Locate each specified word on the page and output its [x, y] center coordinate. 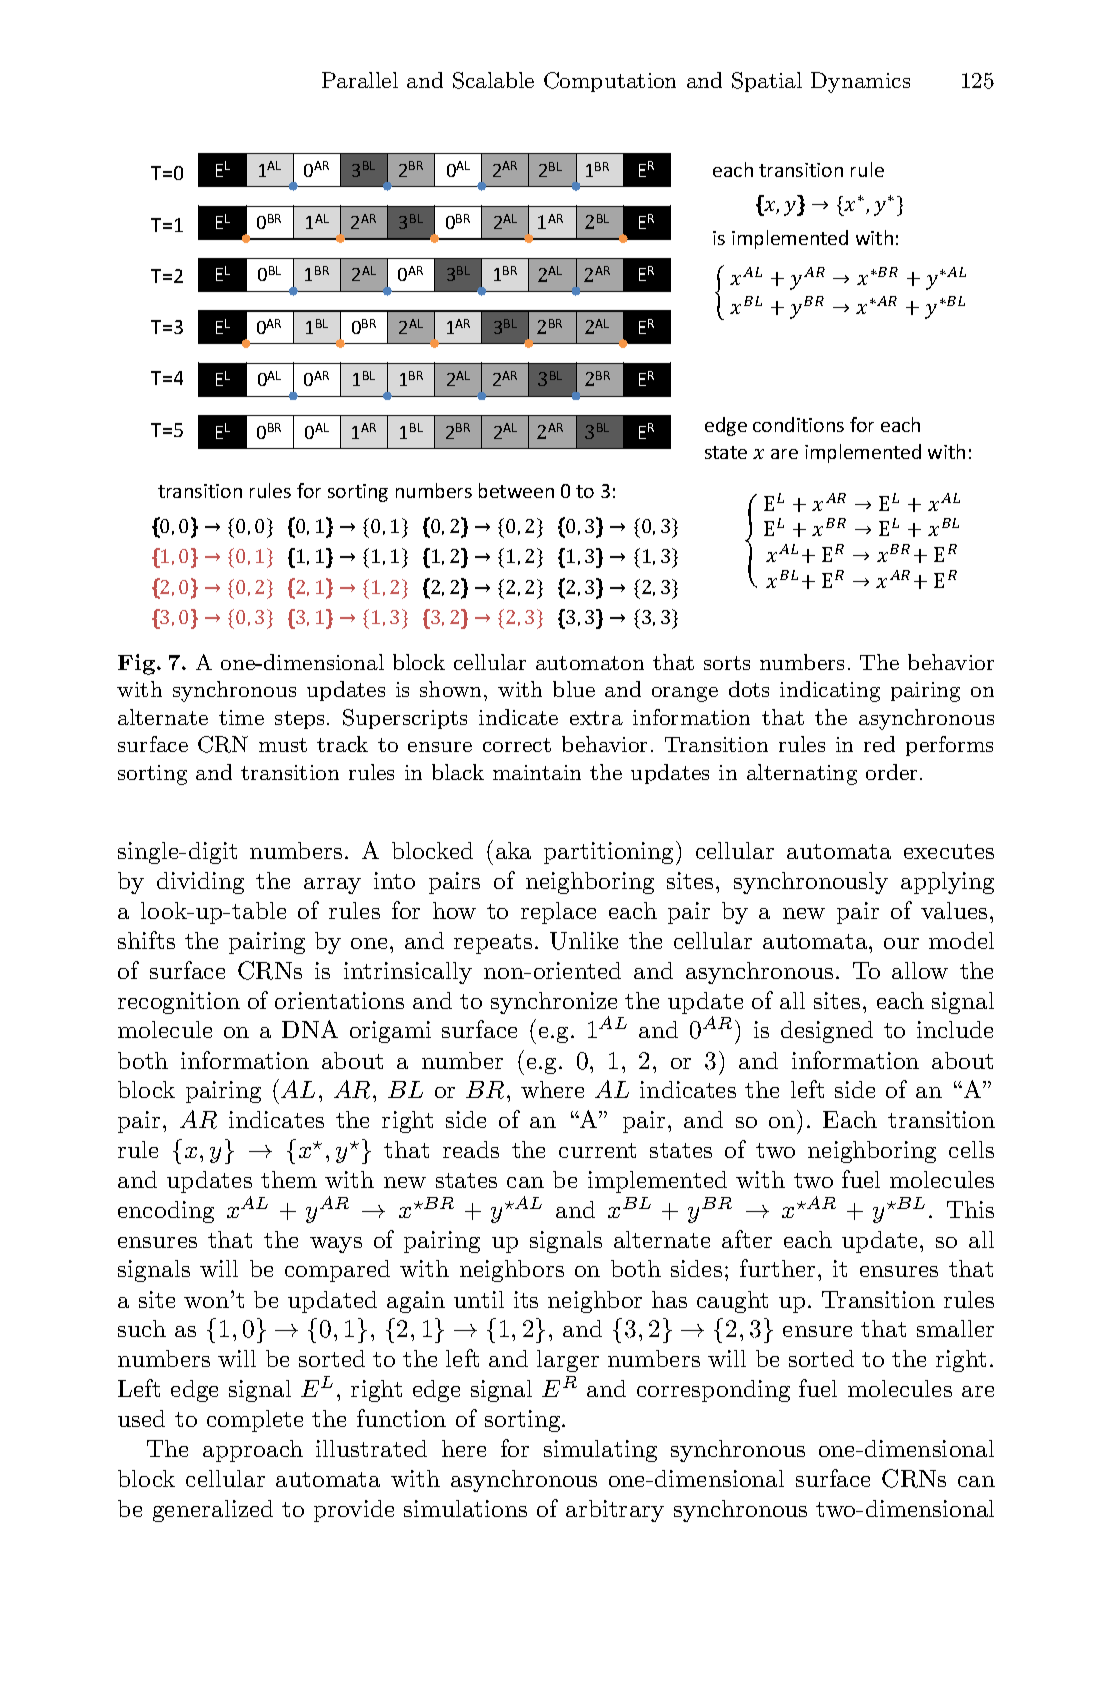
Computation [610, 82]
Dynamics [860, 82]
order [893, 772]
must [283, 745]
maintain [537, 772]
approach [253, 1451]
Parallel [360, 80]
